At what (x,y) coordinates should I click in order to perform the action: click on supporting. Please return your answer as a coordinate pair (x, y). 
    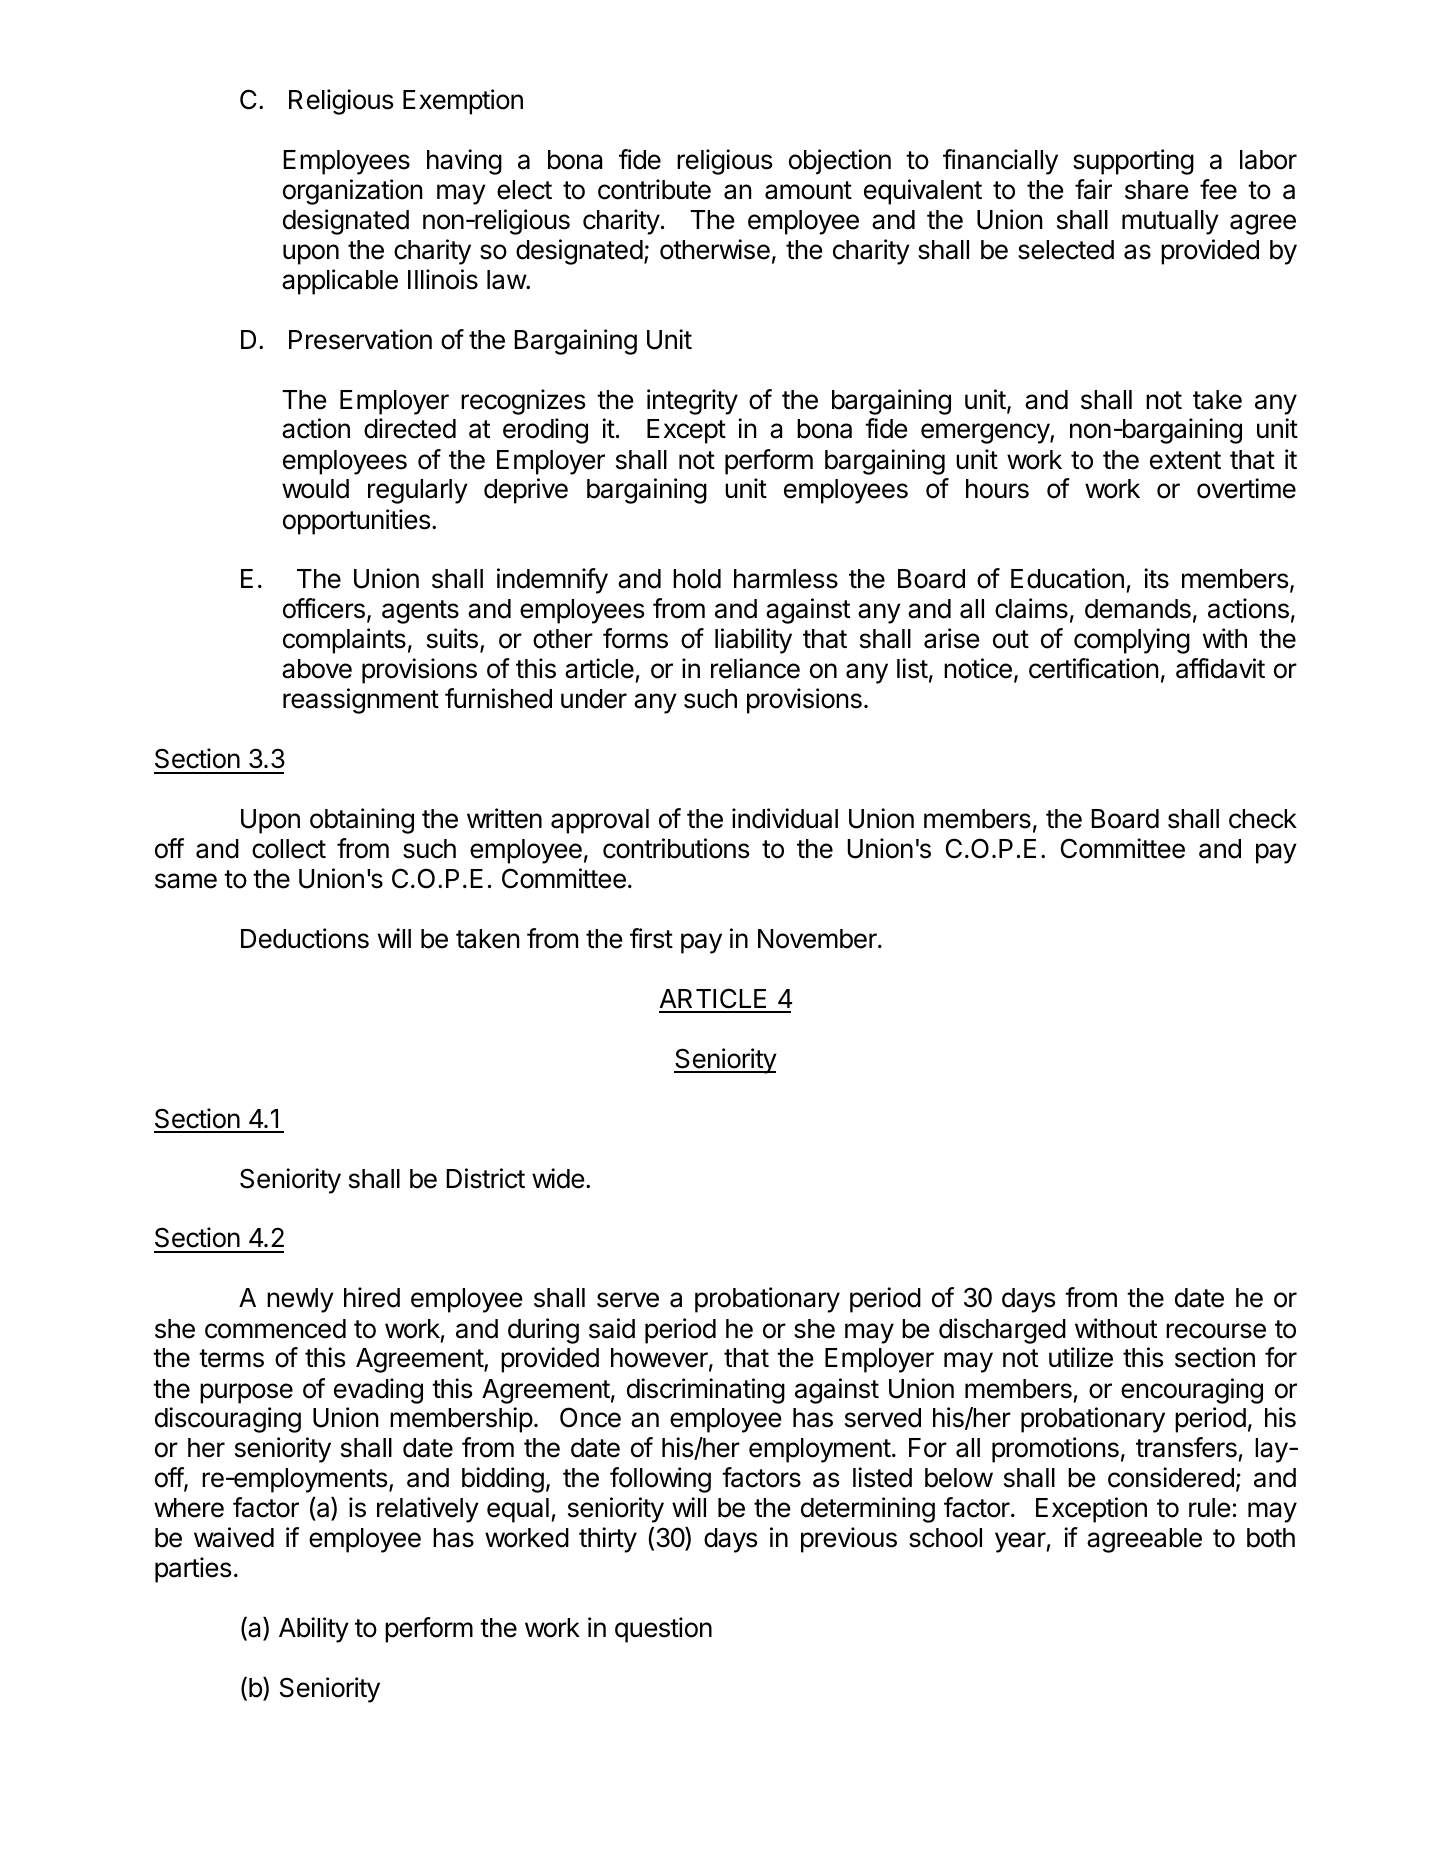
    Looking at the image, I should click on (1133, 162).
